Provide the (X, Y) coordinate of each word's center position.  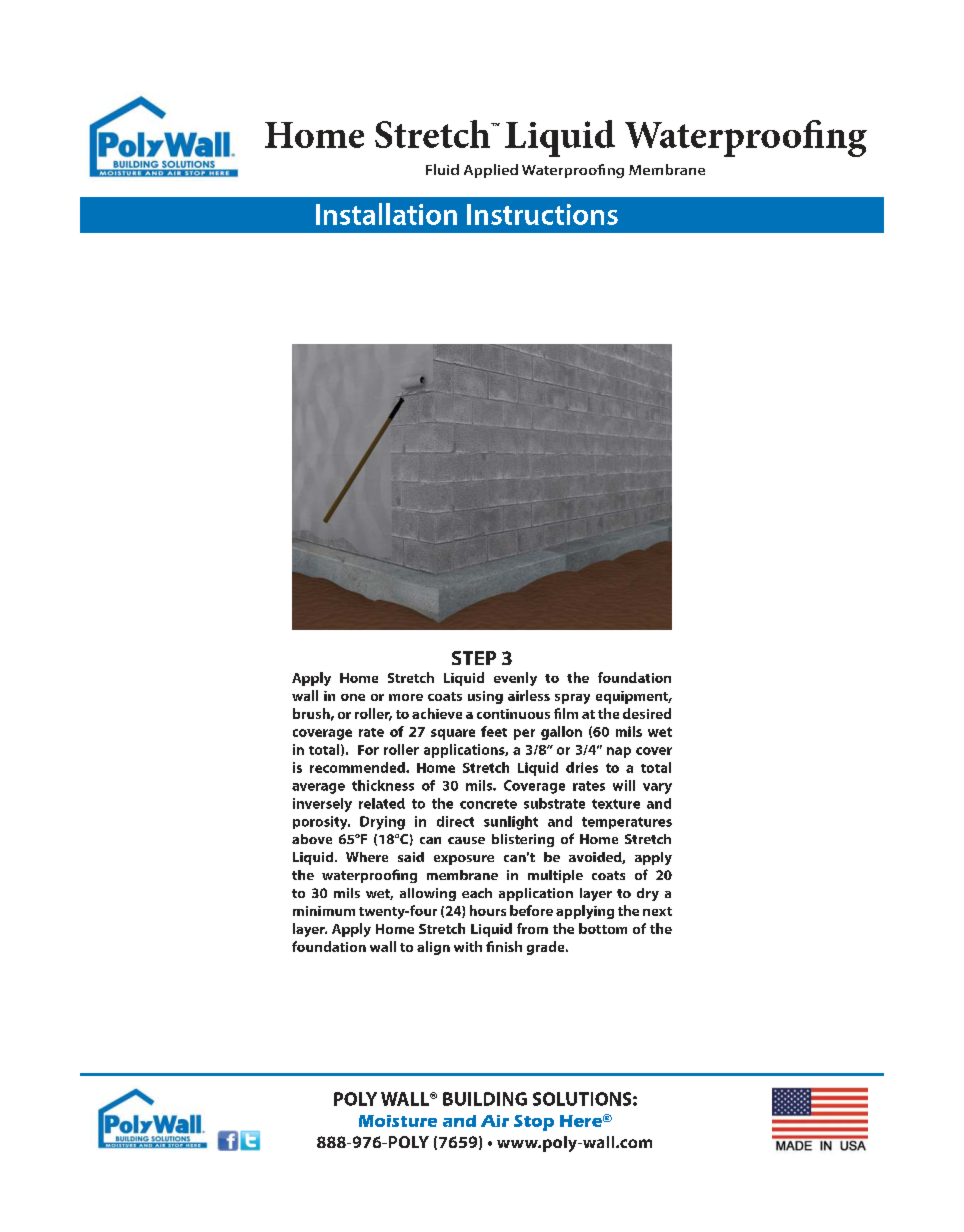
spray (572, 699)
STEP (474, 658)
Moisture (398, 1121)
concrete (488, 804)
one (353, 697)
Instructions (542, 214)
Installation (386, 214)
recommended (358, 767)
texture (616, 804)
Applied (491, 171)
